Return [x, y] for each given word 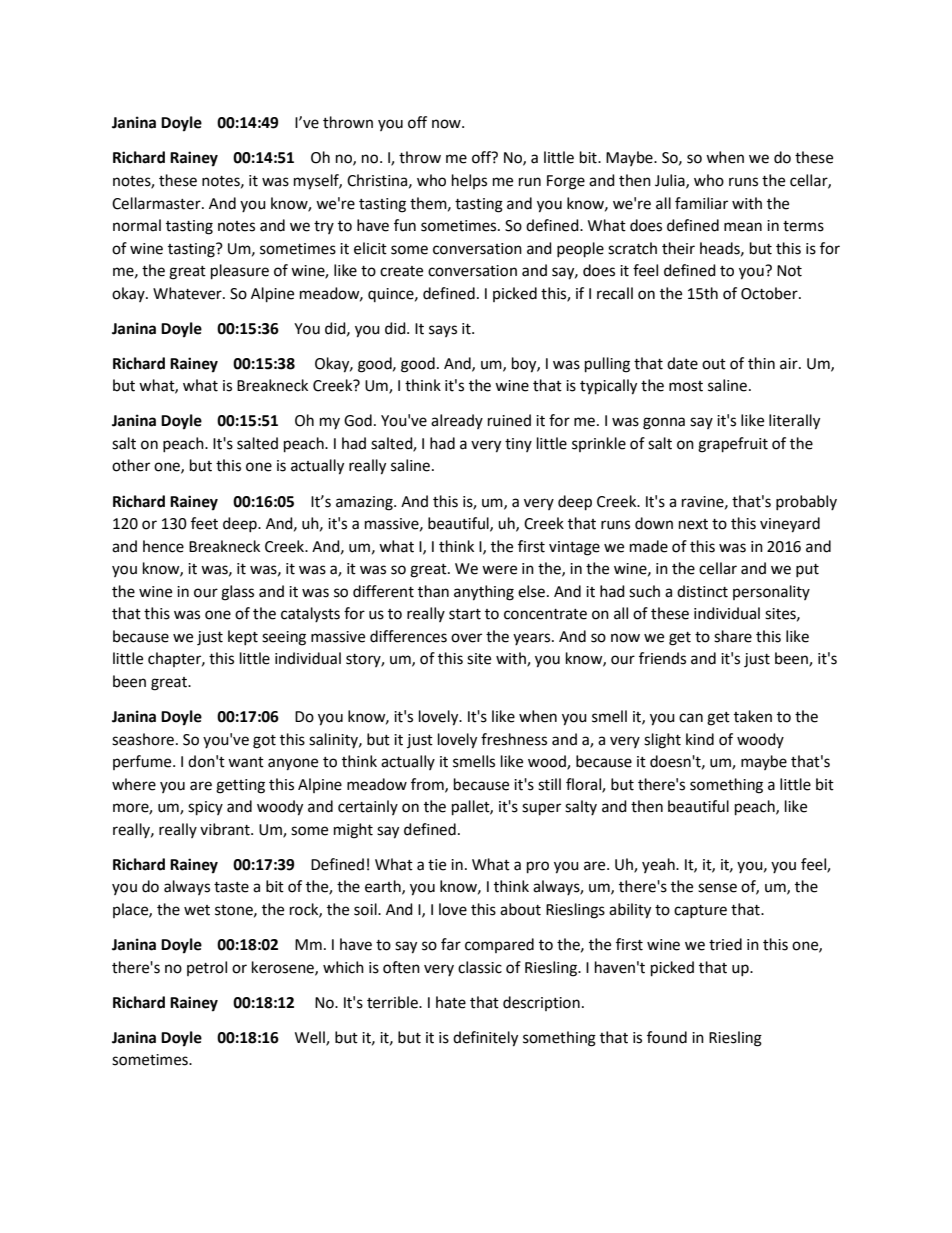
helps [469, 181]
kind [700, 739]
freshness [514, 739]
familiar [701, 203]
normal [137, 225]
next [693, 524]
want [246, 762]
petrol [207, 968]
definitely [485, 1039]
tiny [518, 445]
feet [204, 523]
